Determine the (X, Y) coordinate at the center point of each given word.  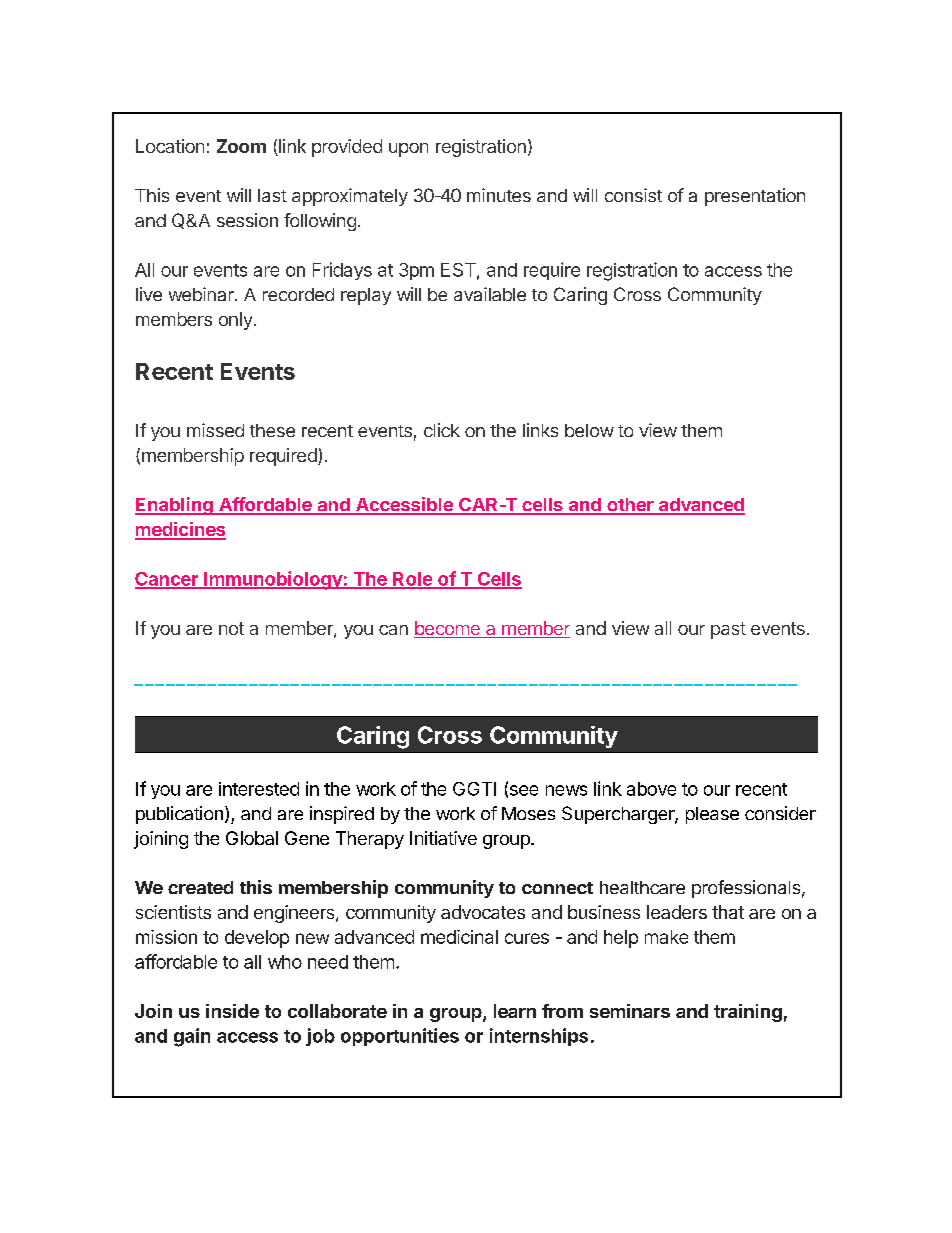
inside (232, 1011)
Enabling (175, 506)
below (589, 430)
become (448, 629)
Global (252, 838)
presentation (755, 197)
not (231, 628)
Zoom (241, 146)
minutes (499, 195)
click (442, 430)
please (712, 815)
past (728, 630)
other (630, 506)
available (490, 294)
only (235, 321)
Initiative (443, 838)
